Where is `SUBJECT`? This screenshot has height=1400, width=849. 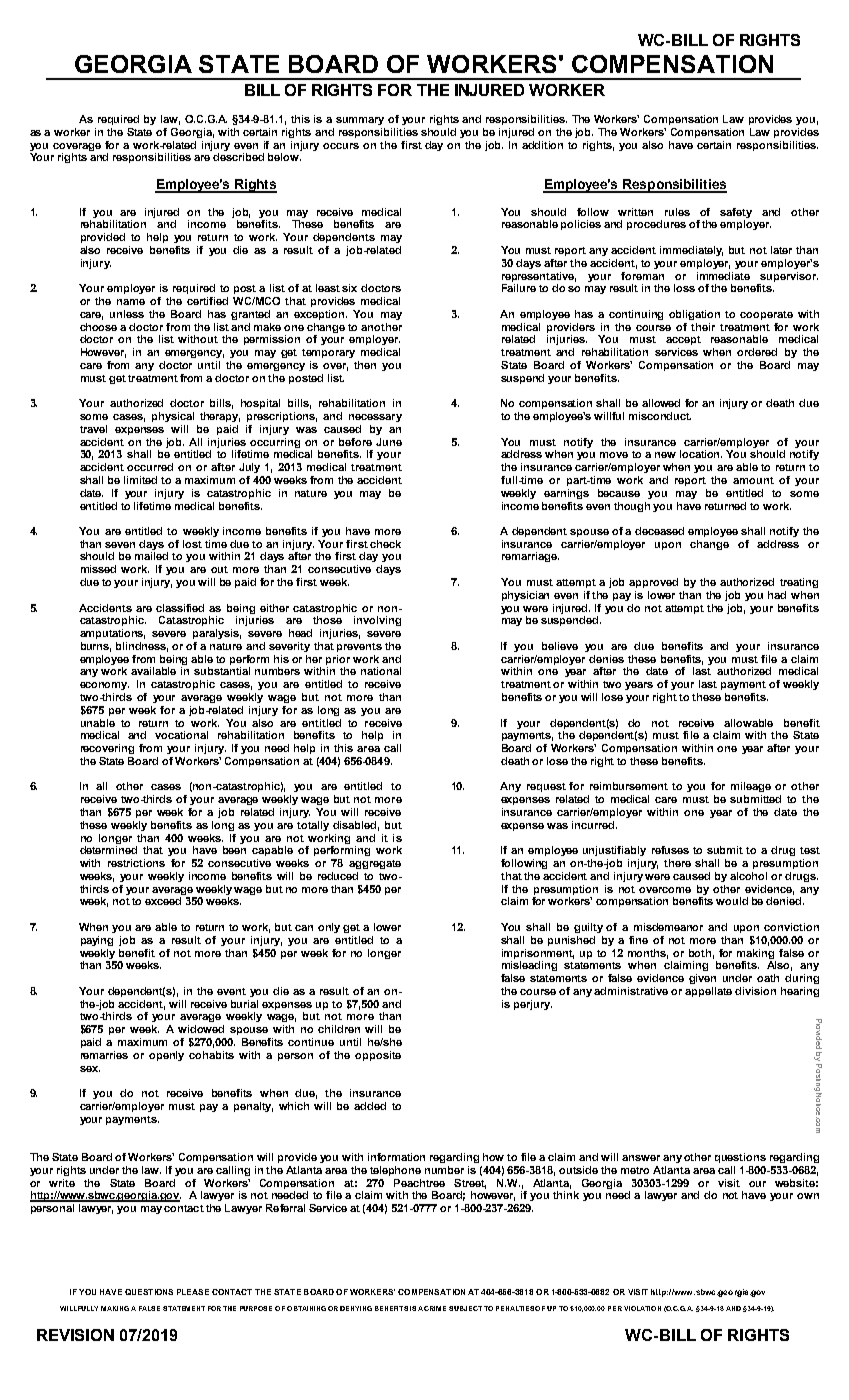
SUBJECT is located at coordinates (465, 1308).
